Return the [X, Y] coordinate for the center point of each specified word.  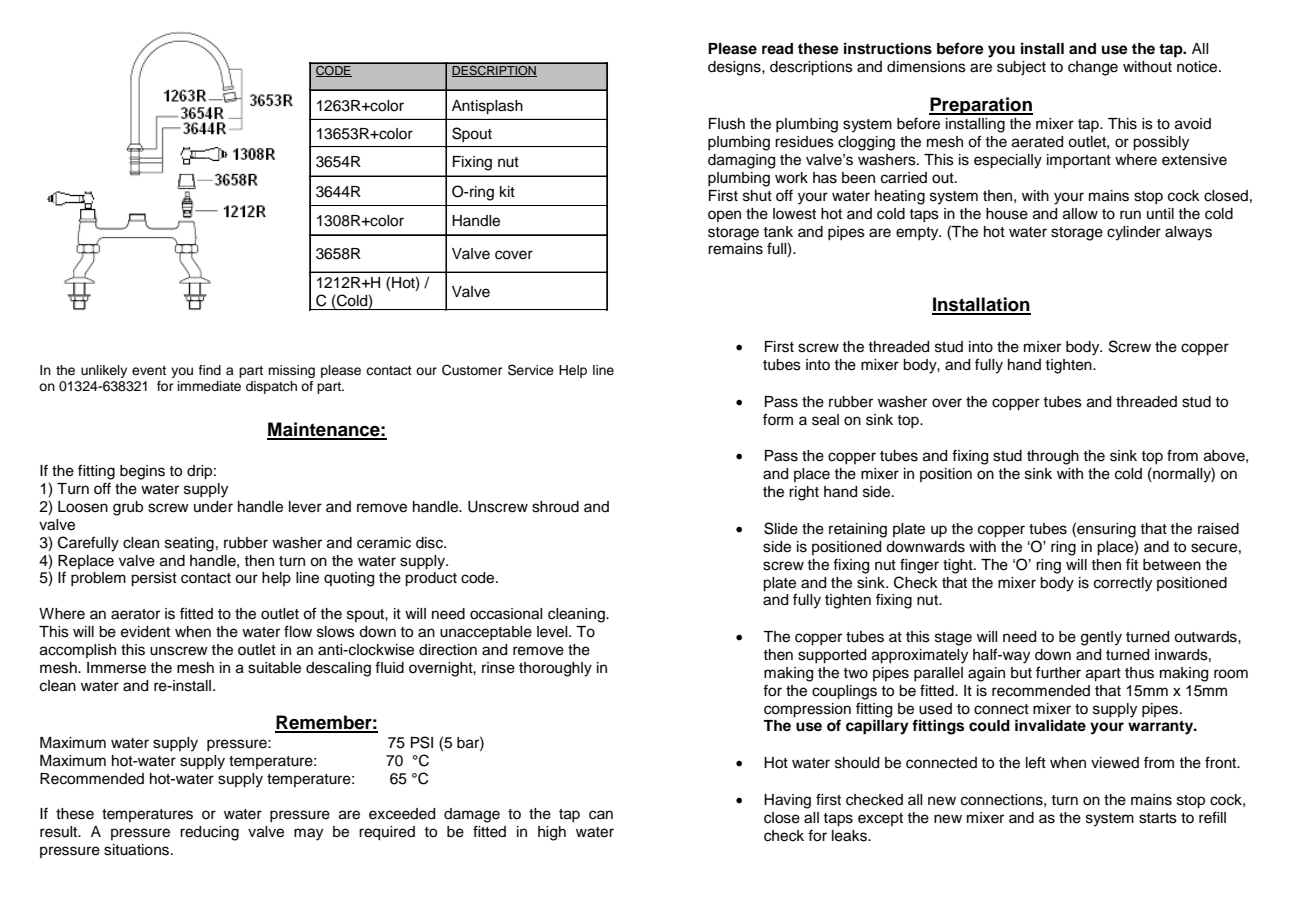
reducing [209, 833]
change [1093, 68]
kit [507, 191]
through [1053, 457]
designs [735, 68]
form [778, 419]
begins [142, 472]
